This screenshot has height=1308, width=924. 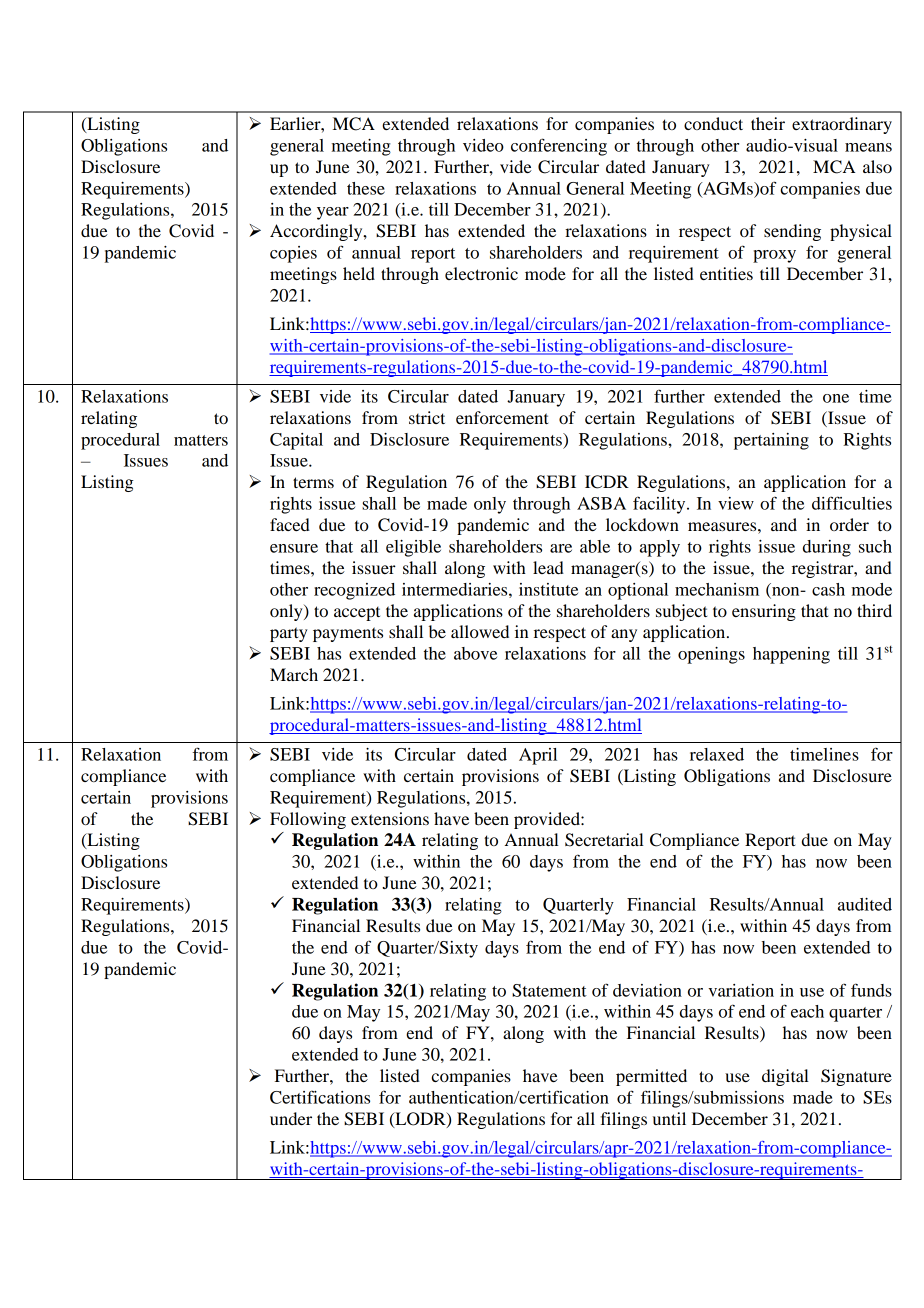 What do you see at coordinates (390, 818) in the screenshot?
I see `extensions` at bounding box center [390, 818].
